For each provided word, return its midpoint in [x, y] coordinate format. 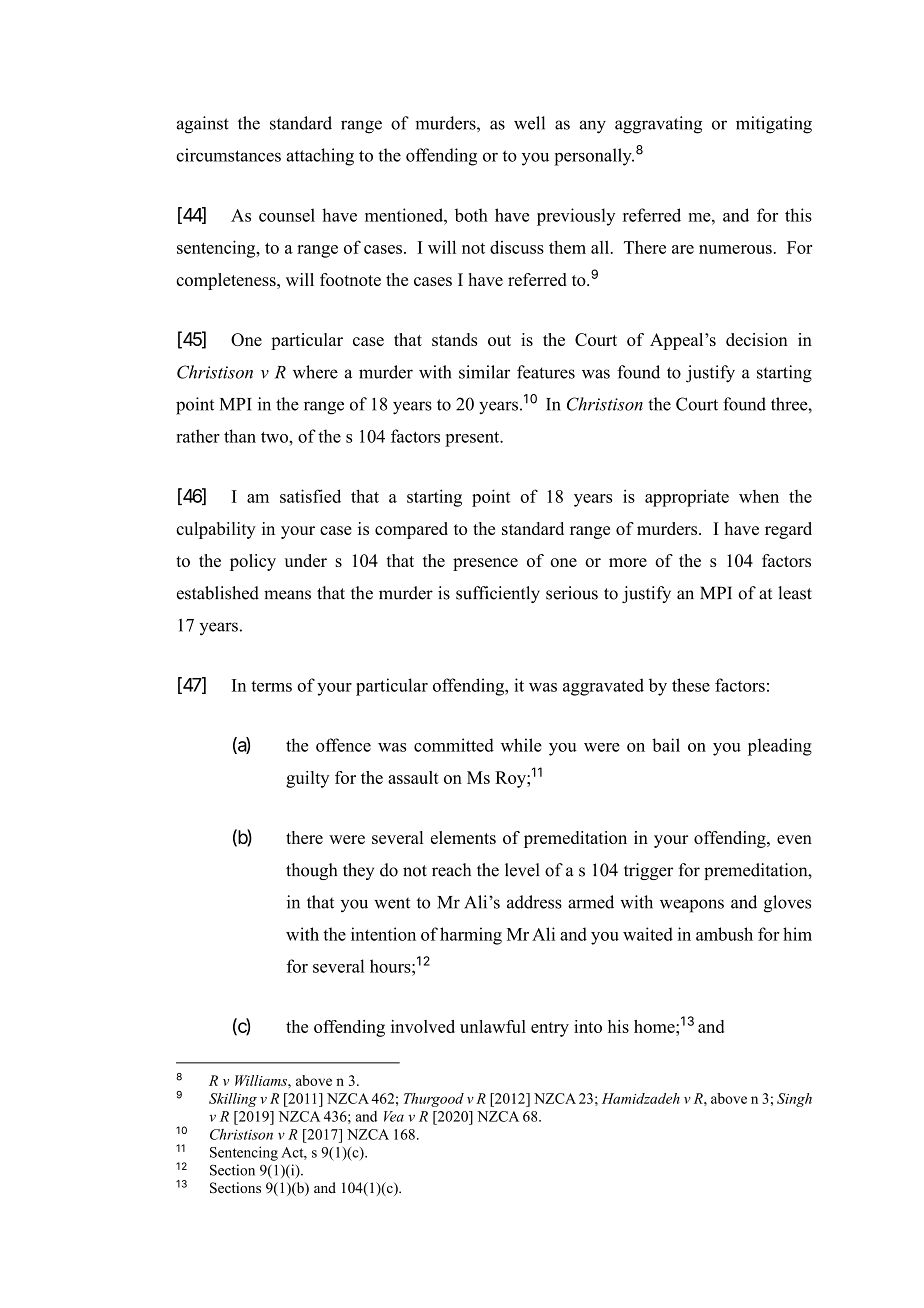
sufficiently [498, 594]
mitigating [774, 125]
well [529, 123]
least [795, 593]
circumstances [228, 155]
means [287, 595]
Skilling [233, 1100]
